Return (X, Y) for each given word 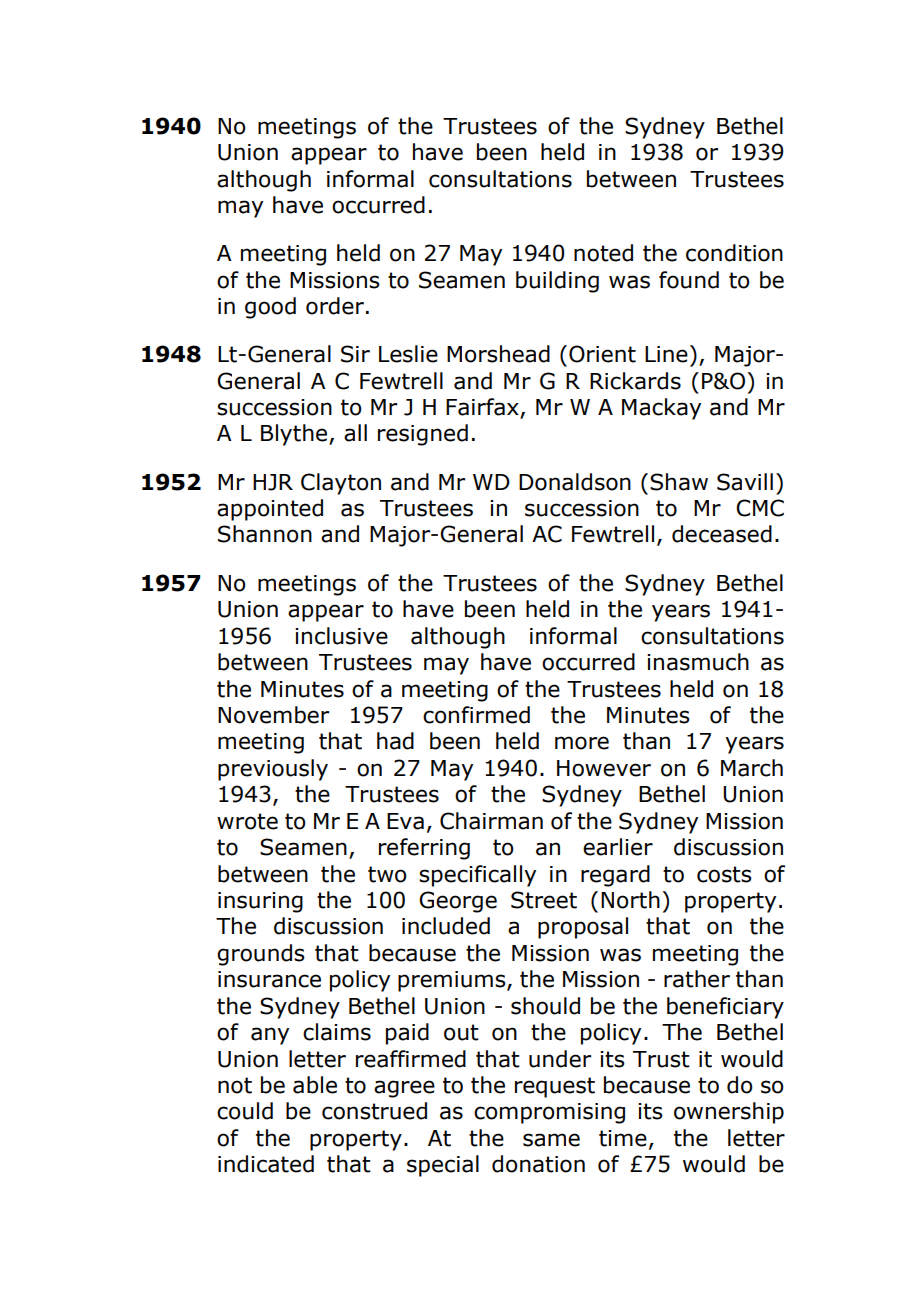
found (689, 280)
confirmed (476, 715)
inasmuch (698, 662)
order (335, 306)
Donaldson (575, 482)
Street (544, 900)
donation (538, 1164)
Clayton (341, 484)
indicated (266, 1164)
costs (724, 874)
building (557, 282)
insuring (260, 902)
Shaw (679, 482)
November (273, 715)
